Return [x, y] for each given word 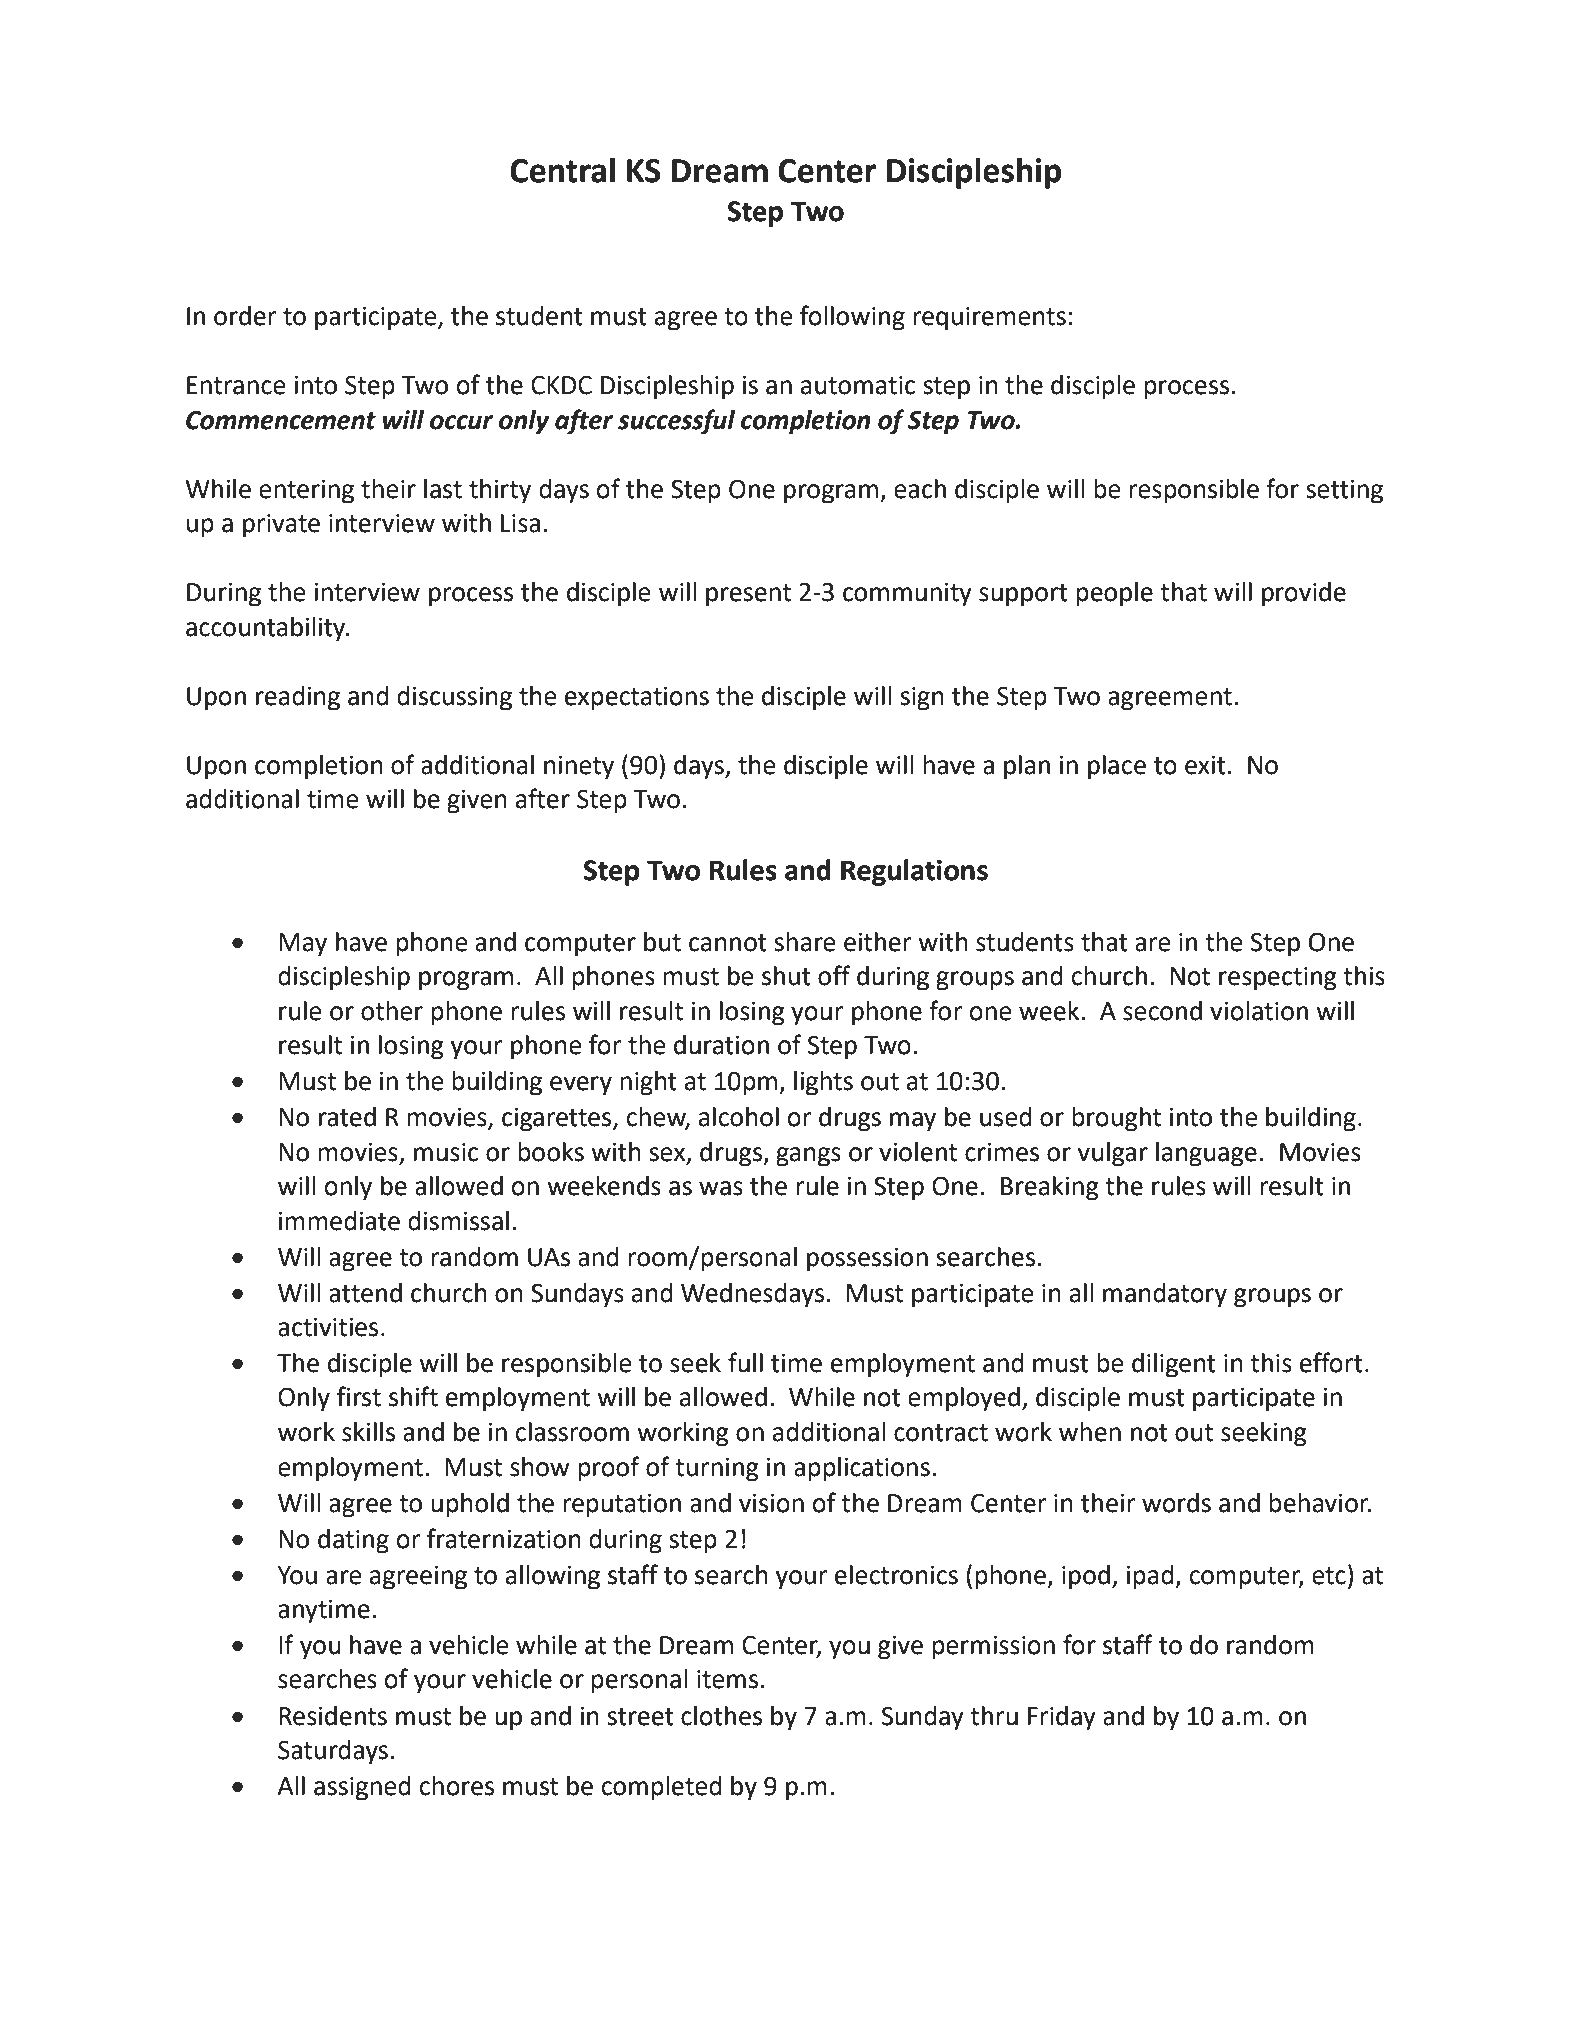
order [245, 316]
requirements [989, 319]
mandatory [1165, 1295]
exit [1205, 765]
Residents [333, 1716]
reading [298, 698]
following [852, 318]
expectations [637, 699]
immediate [339, 1221]
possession [867, 1260]
